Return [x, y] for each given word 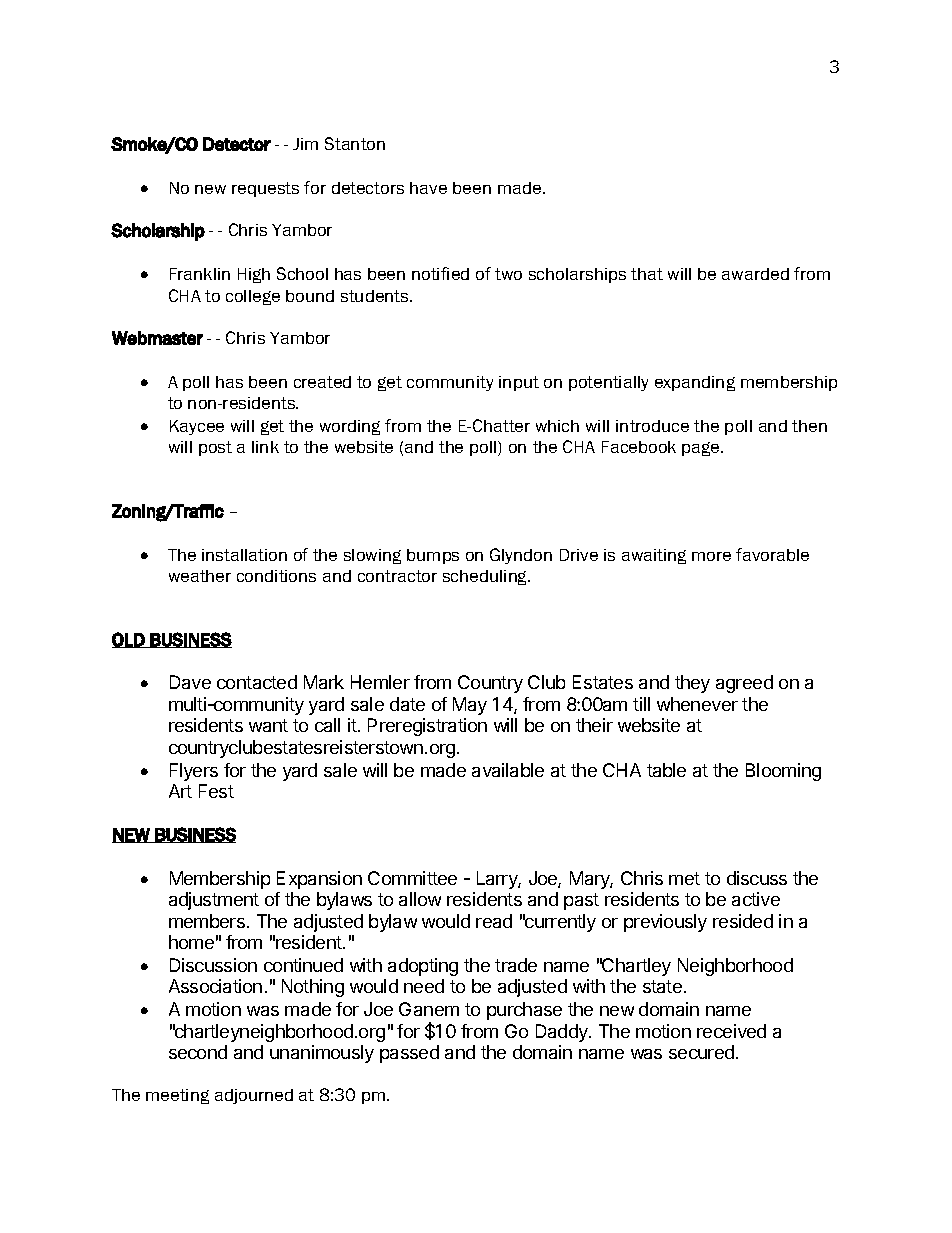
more [711, 556]
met [684, 878]
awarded [755, 274]
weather [200, 576]
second [198, 1052]
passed [409, 1054]
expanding [695, 383]
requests [265, 189]
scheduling [486, 577]
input [519, 383]
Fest [216, 791]
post [215, 448]
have [428, 188]
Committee [412, 878]
